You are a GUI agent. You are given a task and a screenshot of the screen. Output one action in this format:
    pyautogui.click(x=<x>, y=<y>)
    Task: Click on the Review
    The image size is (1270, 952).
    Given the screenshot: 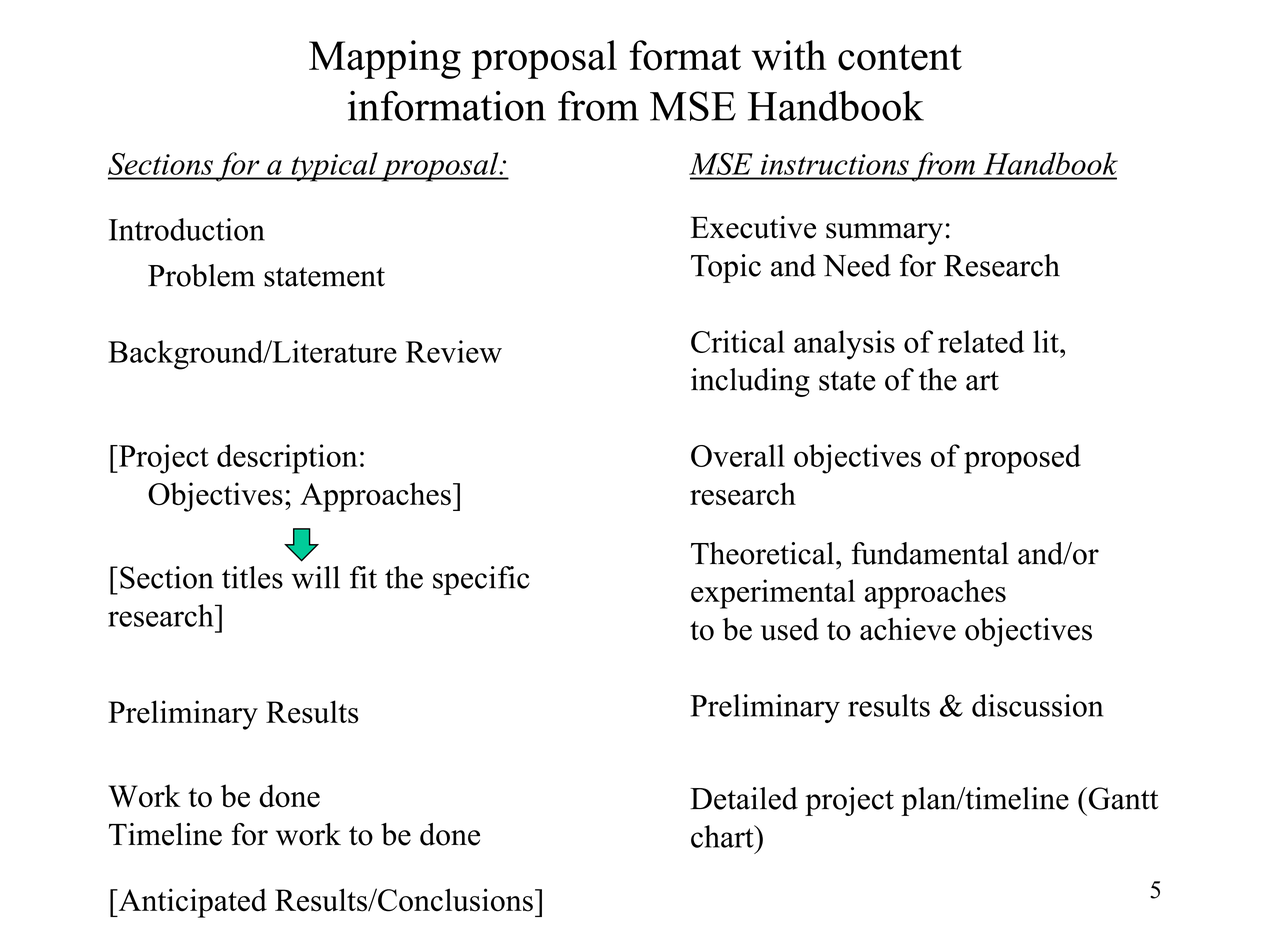 What is the action you would take?
    pyautogui.click(x=454, y=351)
